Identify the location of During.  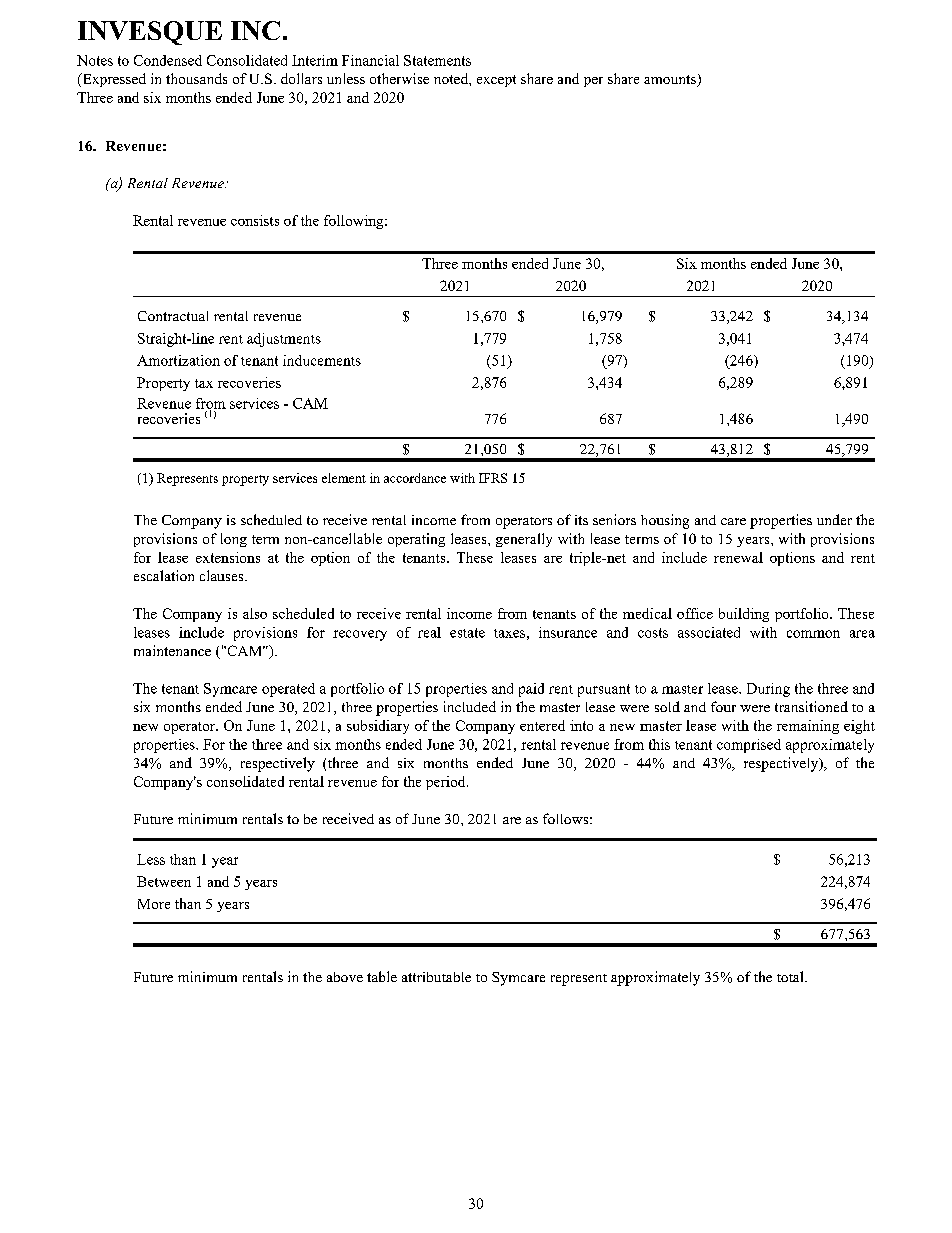
(768, 690).
